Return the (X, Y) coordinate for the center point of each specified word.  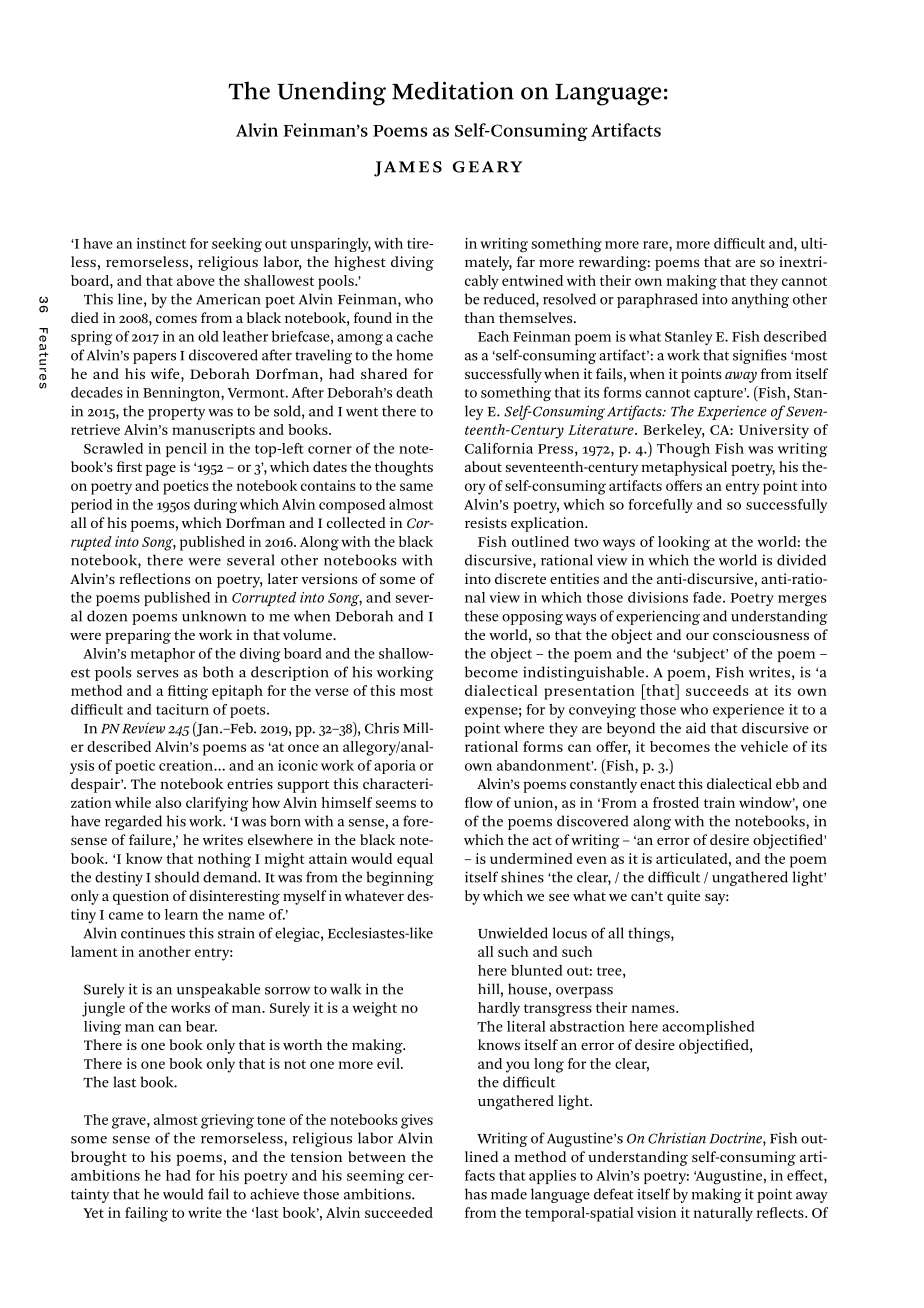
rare (656, 245)
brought (99, 1158)
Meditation (453, 90)
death (414, 392)
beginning (400, 878)
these (482, 616)
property (176, 413)
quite (683, 897)
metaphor (163, 655)
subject (701, 655)
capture (719, 394)
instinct (161, 243)
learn (181, 914)
